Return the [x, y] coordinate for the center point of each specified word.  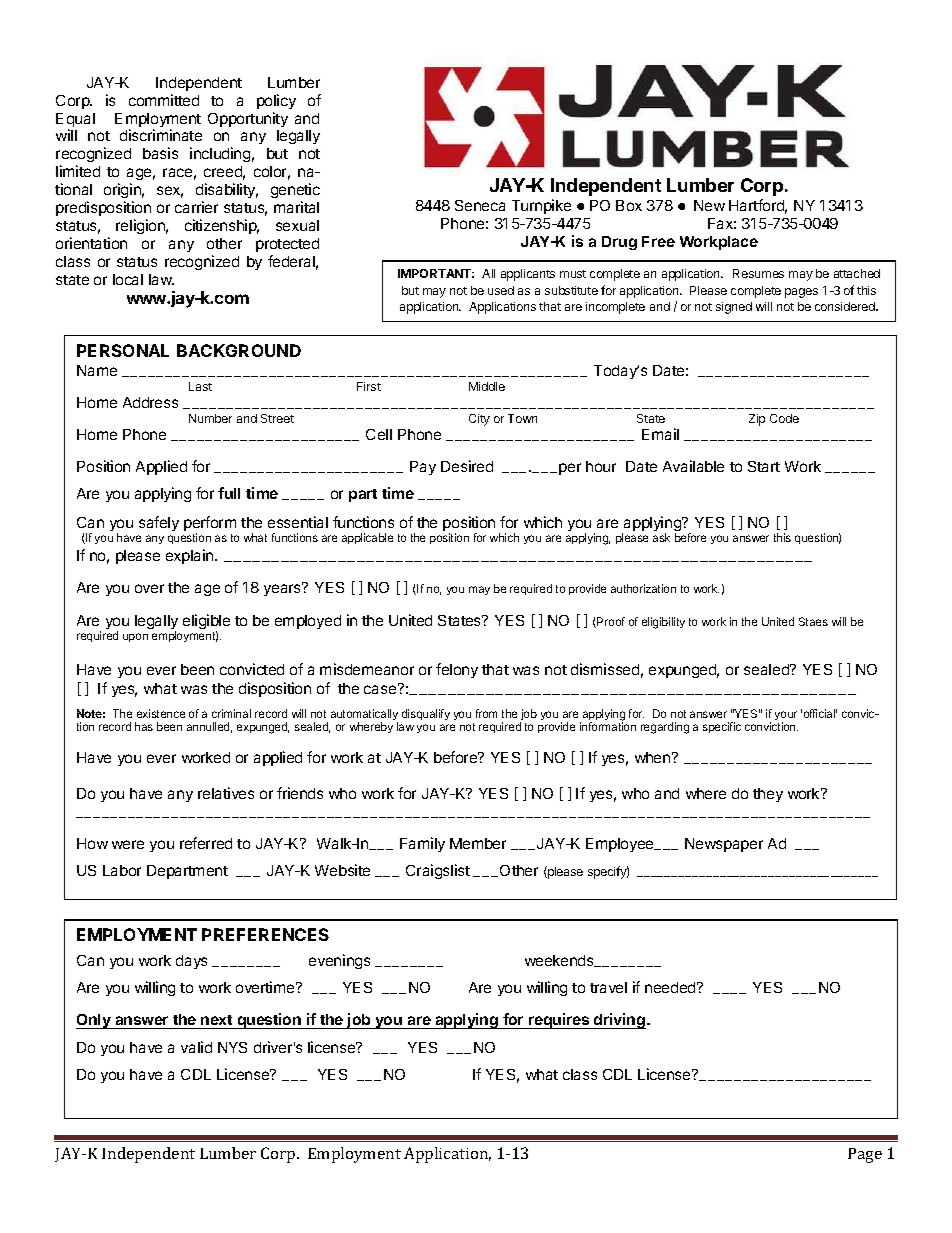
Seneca [480, 205]
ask [661, 537]
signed [734, 308]
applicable [367, 538]
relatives [226, 793]
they [768, 795]
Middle [487, 386]
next [216, 1020]
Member [478, 843]
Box [629, 205]
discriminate [161, 135]
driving [620, 1021]
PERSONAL [123, 350]
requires [559, 1021]
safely [159, 523]
